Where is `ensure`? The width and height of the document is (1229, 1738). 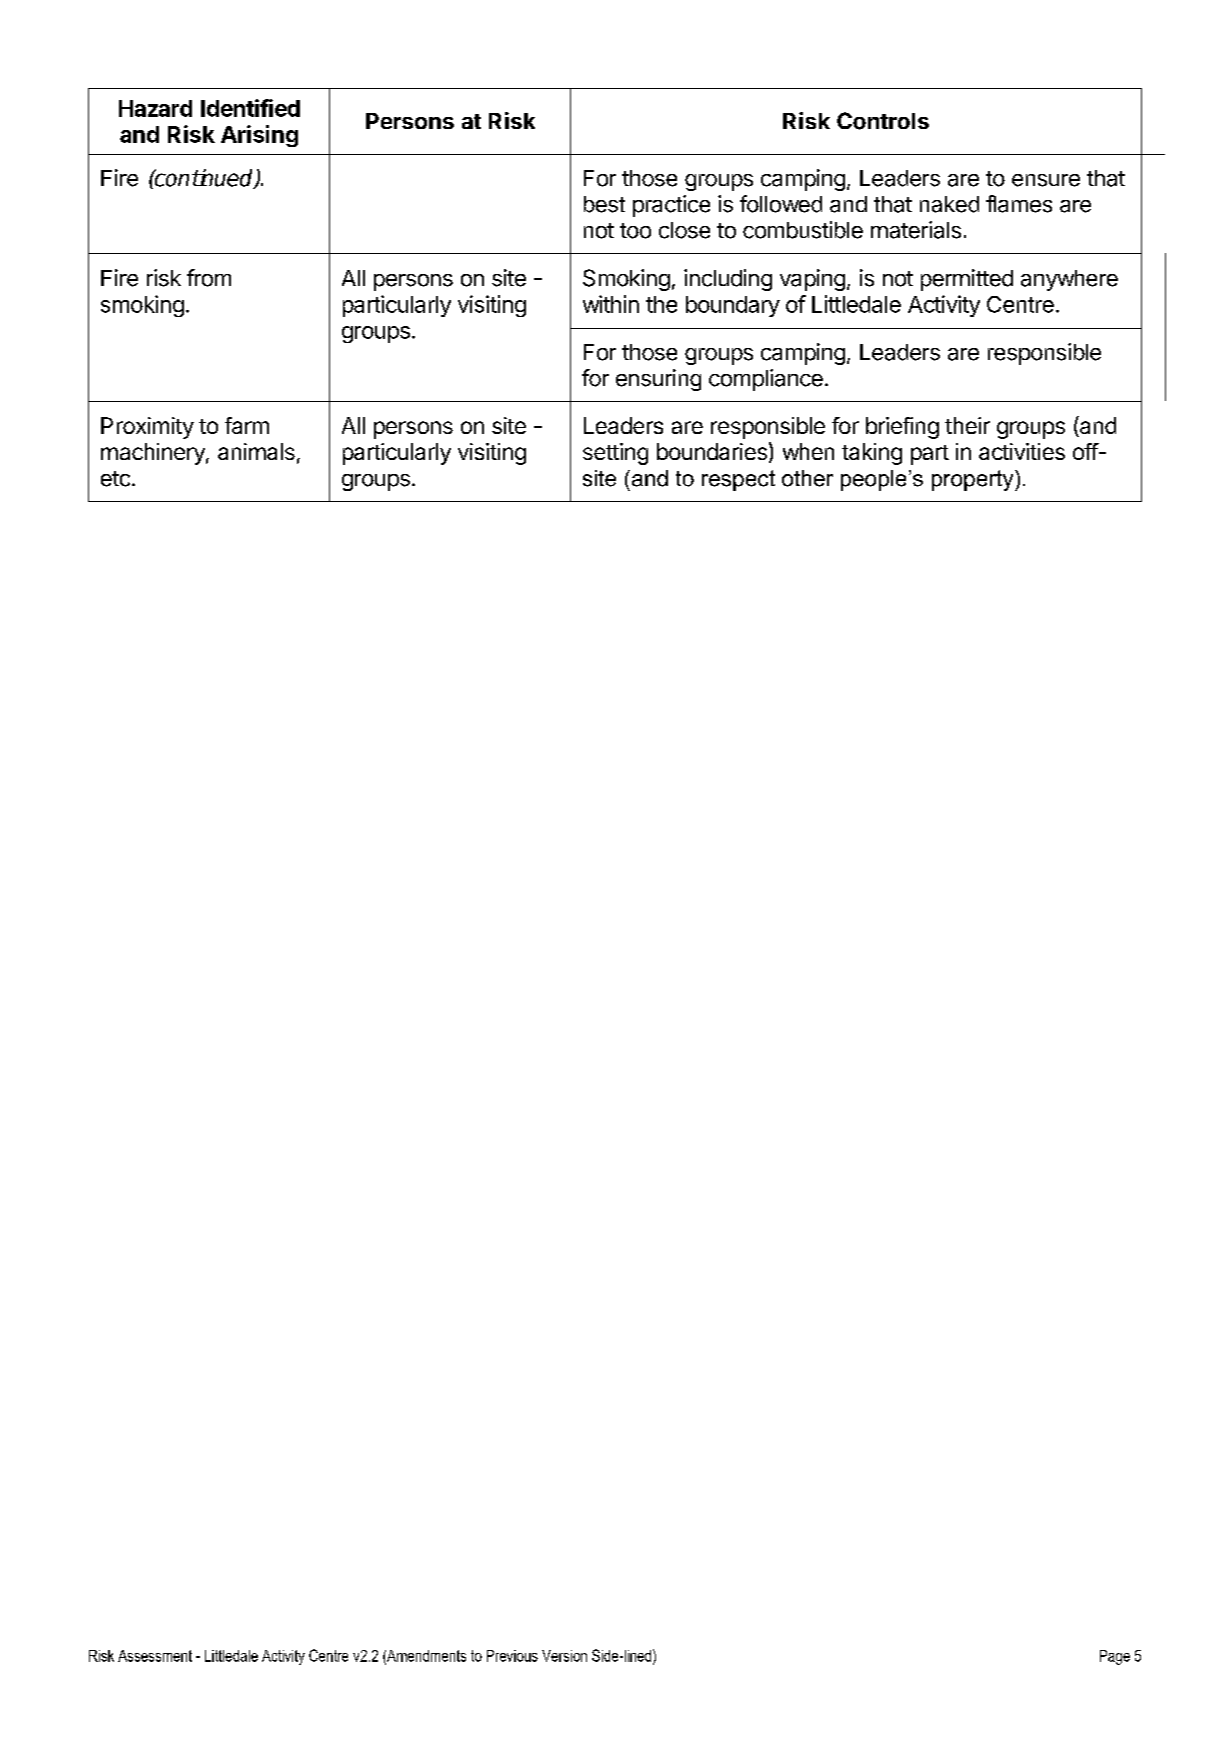 ensure is located at coordinates (1046, 180).
